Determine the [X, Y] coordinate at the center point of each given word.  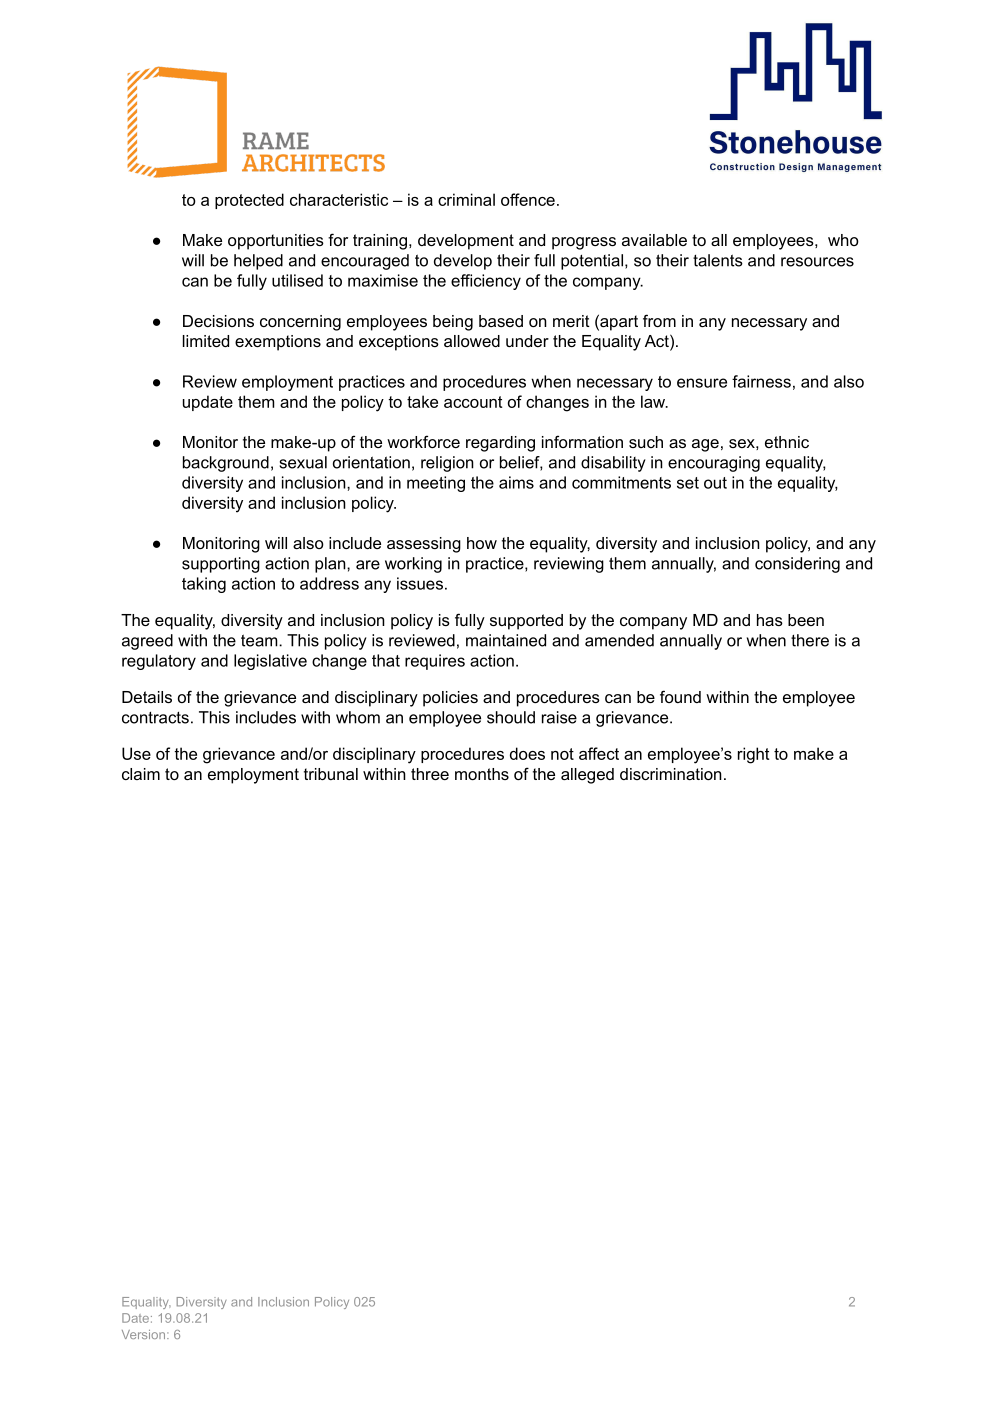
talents [718, 260]
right [753, 755]
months [482, 774]
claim [141, 774]
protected [249, 201]
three [430, 774]
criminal [466, 199]
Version [145, 1334]
